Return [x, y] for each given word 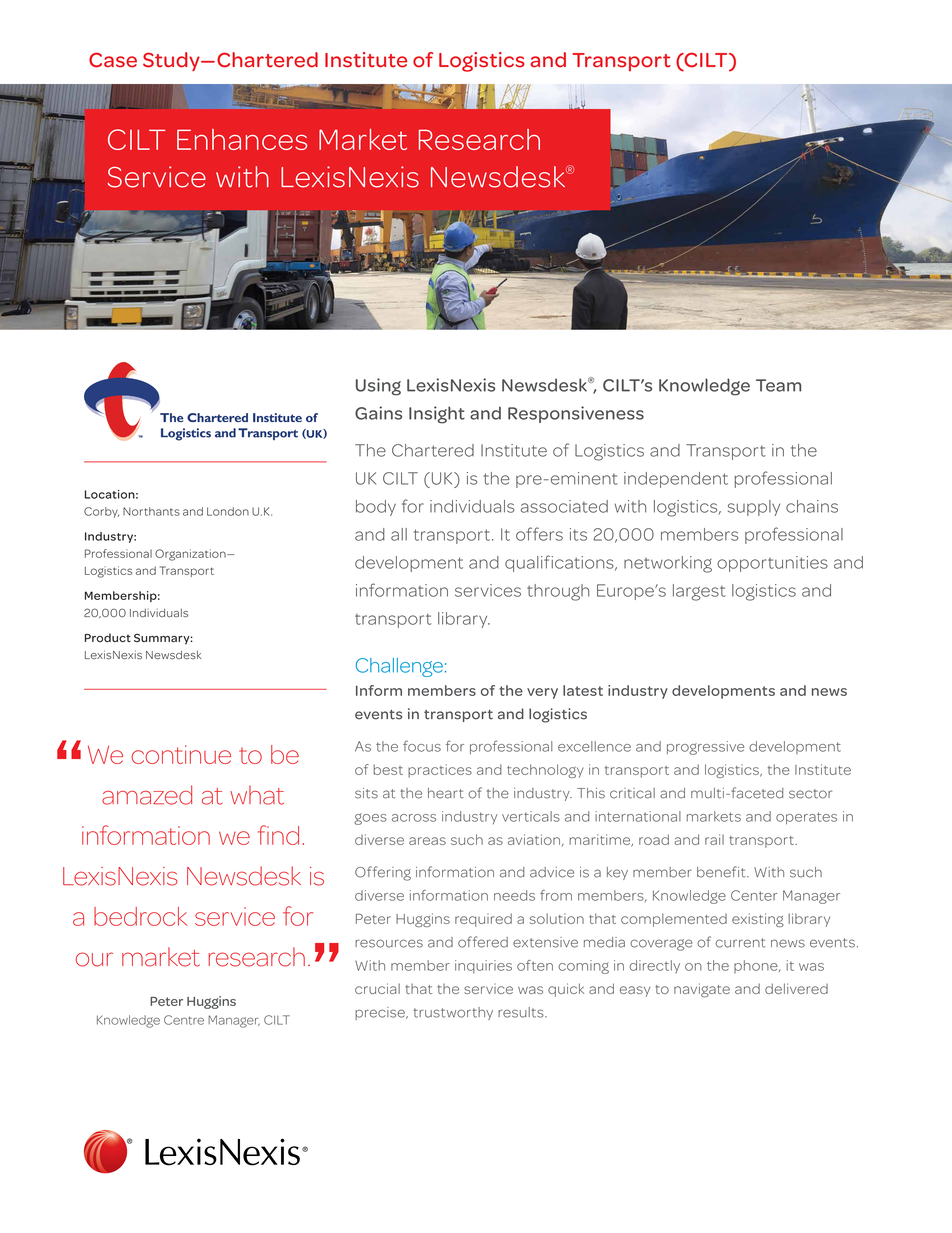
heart [446, 793]
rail [714, 839]
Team [778, 385]
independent [676, 480]
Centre [184, 1020]
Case [113, 60]
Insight [437, 415]
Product [108, 637]
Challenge [399, 667]
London [228, 511]
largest [699, 592]
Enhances [242, 139]
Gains [378, 413]
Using [378, 387]
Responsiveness [576, 414]
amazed [147, 795]
